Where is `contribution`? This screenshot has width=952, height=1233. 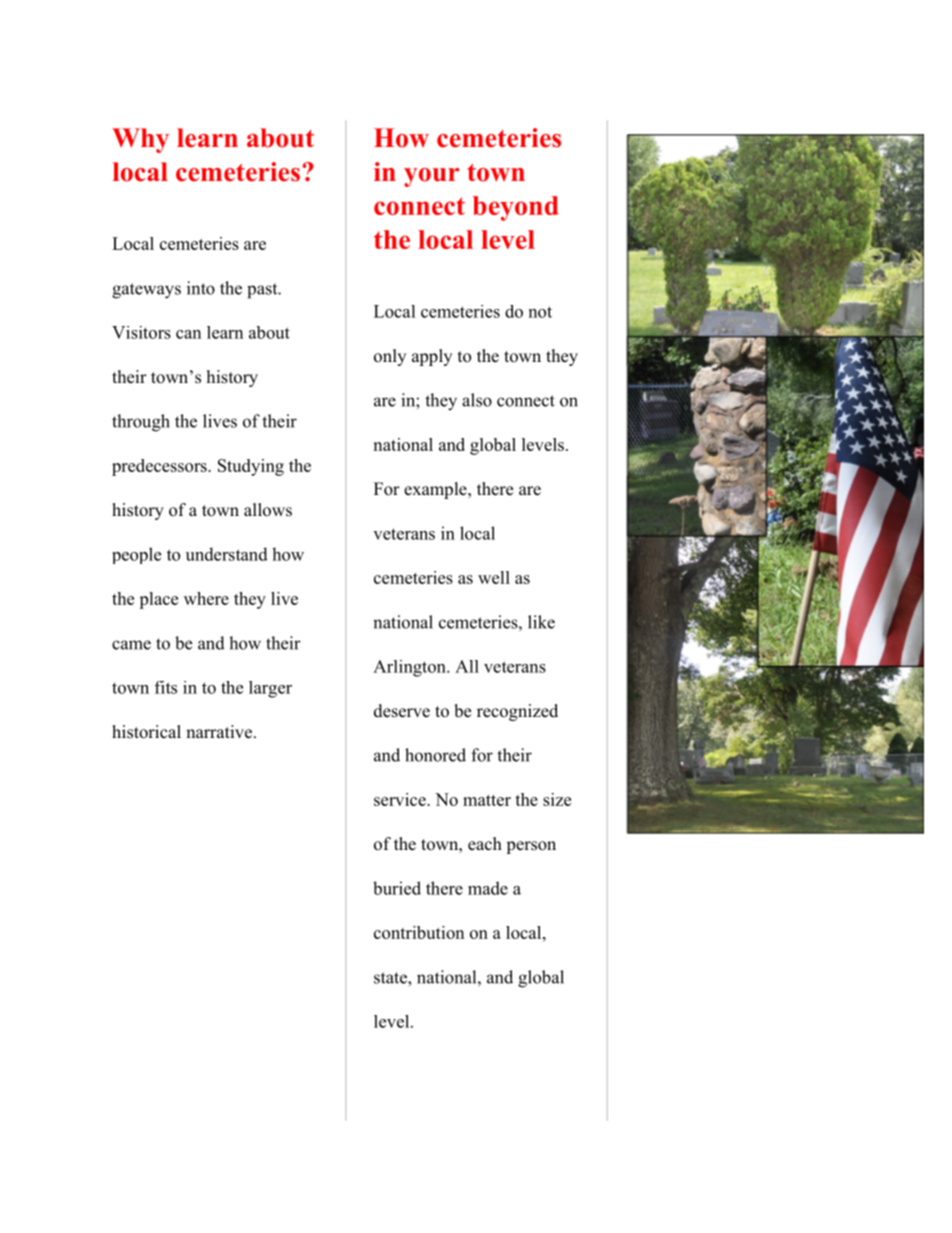 contribution is located at coordinates (419, 932).
